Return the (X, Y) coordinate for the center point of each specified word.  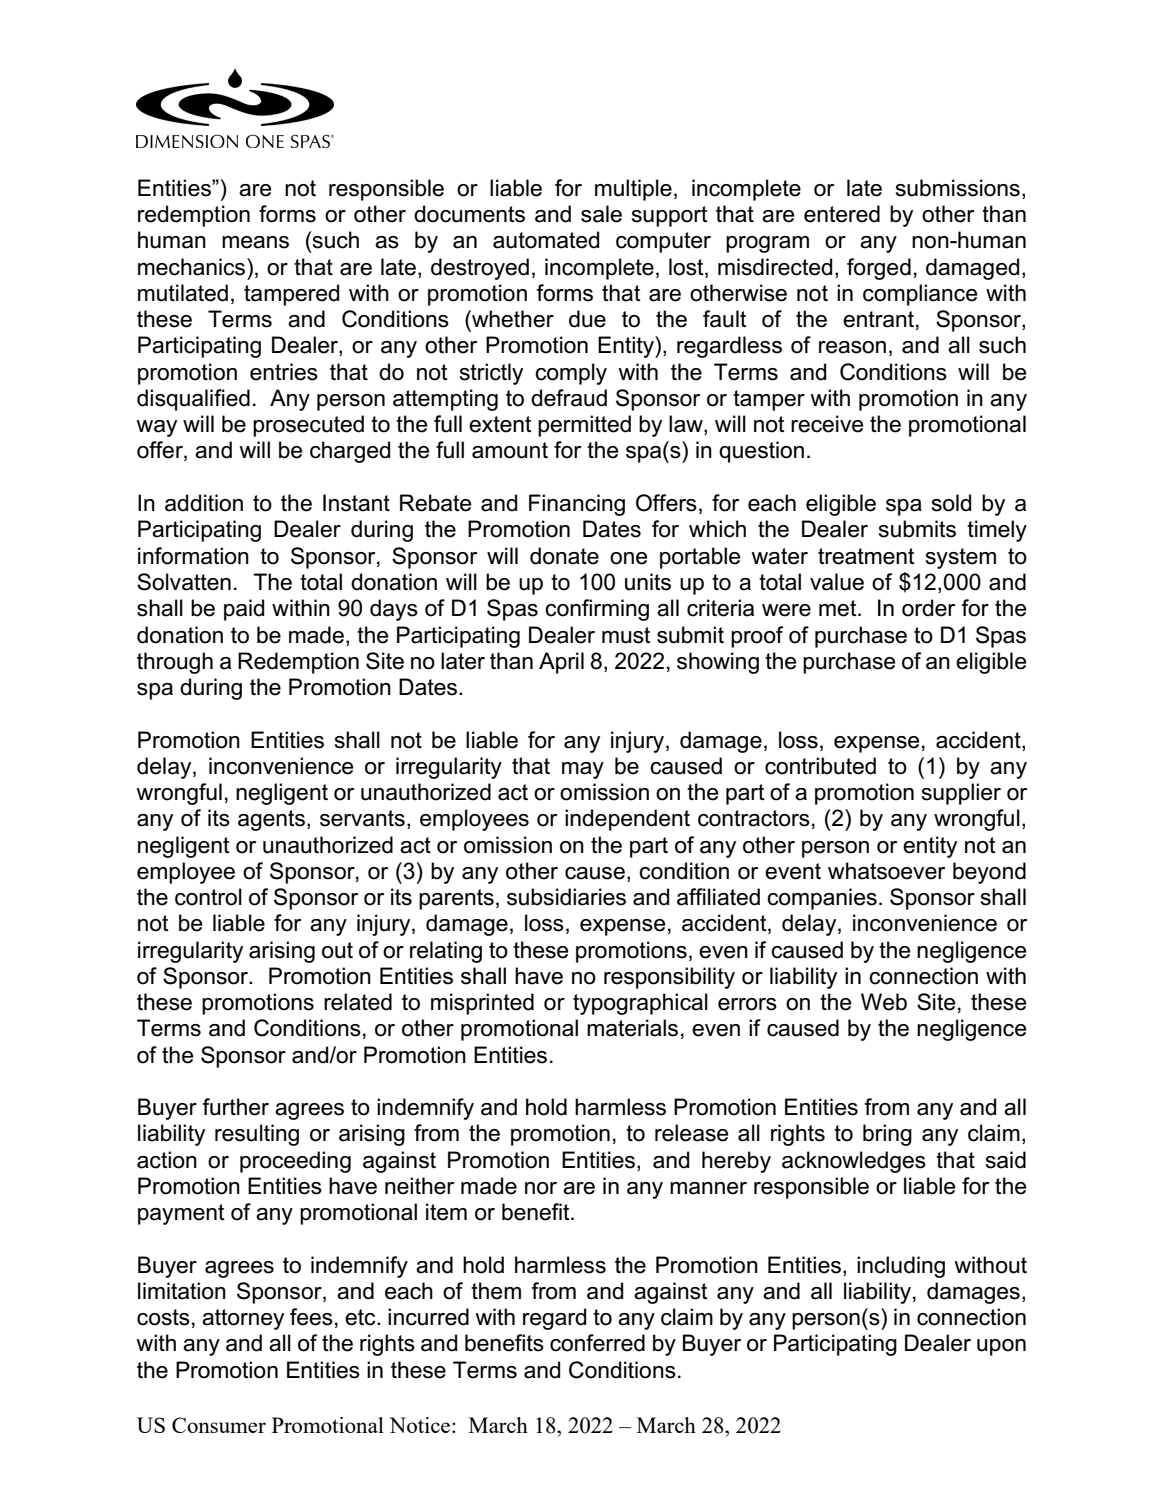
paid (244, 610)
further (235, 1107)
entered (842, 214)
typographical (640, 1004)
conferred (597, 1343)
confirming (597, 610)
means (255, 242)
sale (601, 214)
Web (884, 1002)
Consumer (219, 1425)
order (928, 608)
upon (1001, 1347)
